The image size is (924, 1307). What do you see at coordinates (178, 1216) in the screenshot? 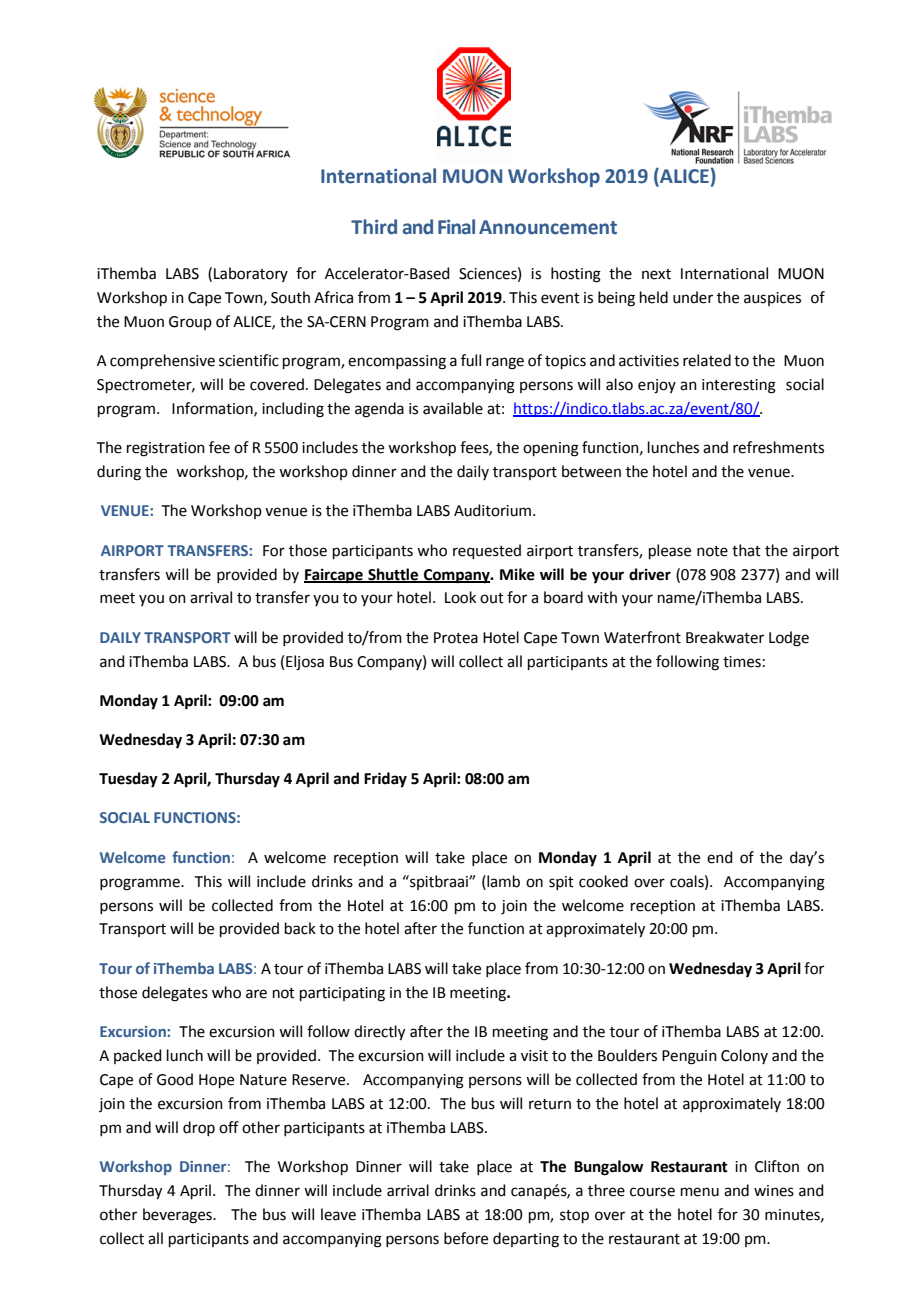
I see `beverages` at bounding box center [178, 1216].
